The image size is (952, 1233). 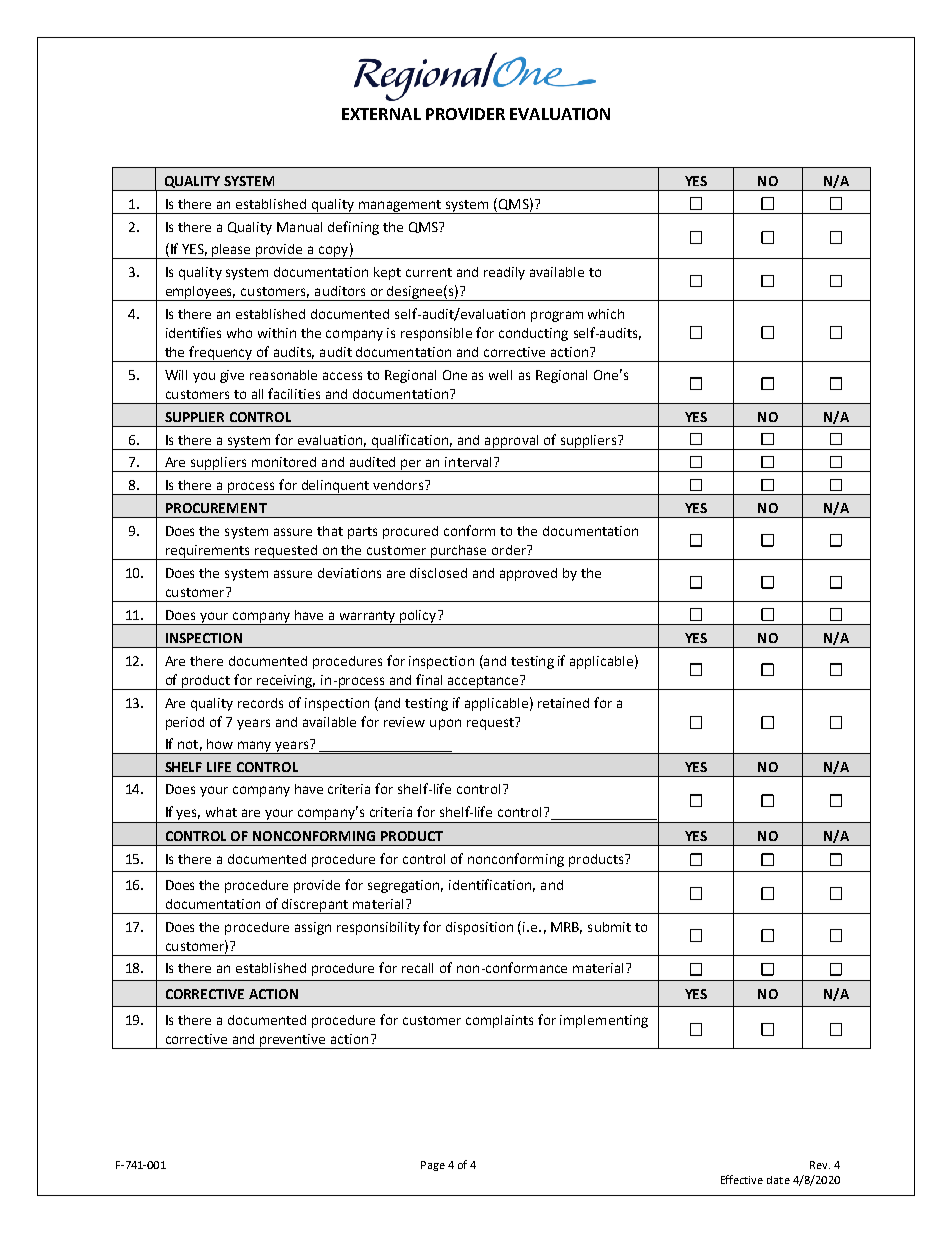 I want to click on program, so click(x=557, y=316).
